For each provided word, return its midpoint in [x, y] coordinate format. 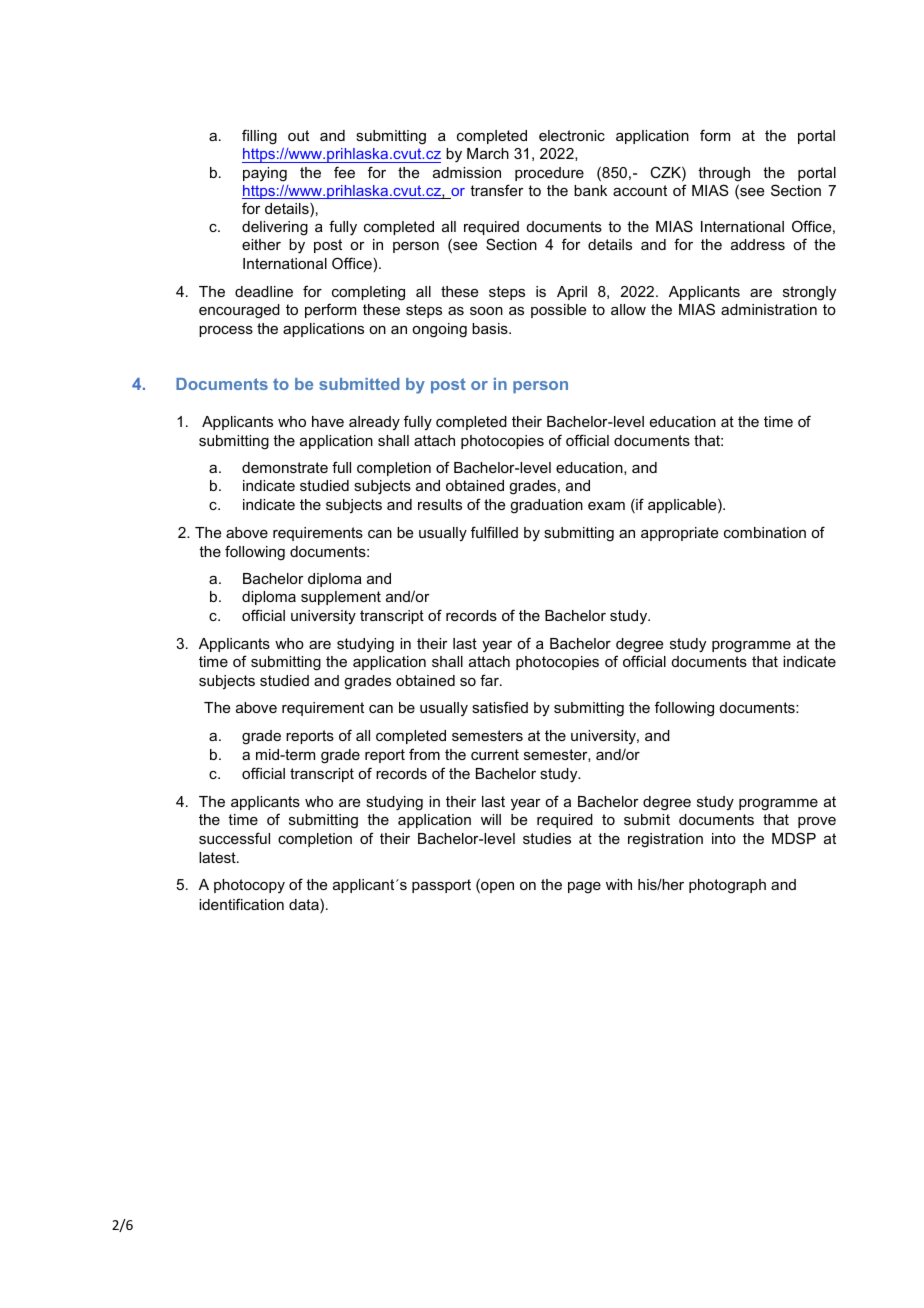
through [724, 174]
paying [265, 174]
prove [817, 822]
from [424, 754]
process [226, 331]
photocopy [249, 886]
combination [765, 532]
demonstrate [285, 467]
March [488, 153]
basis [491, 328]
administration [769, 309]
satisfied [500, 707]
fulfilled [494, 532]
